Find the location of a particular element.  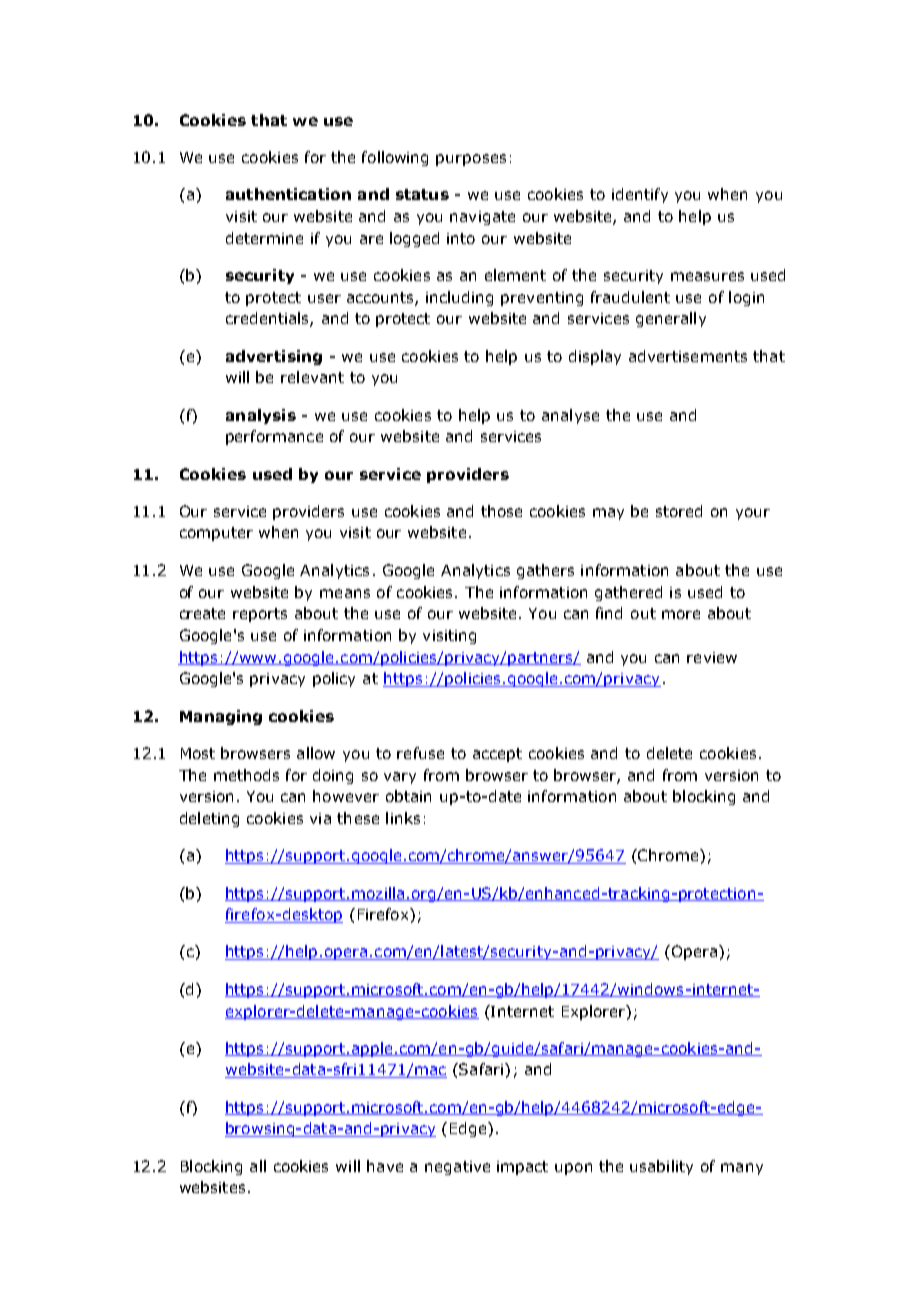

identify is located at coordinates (640, 195).
